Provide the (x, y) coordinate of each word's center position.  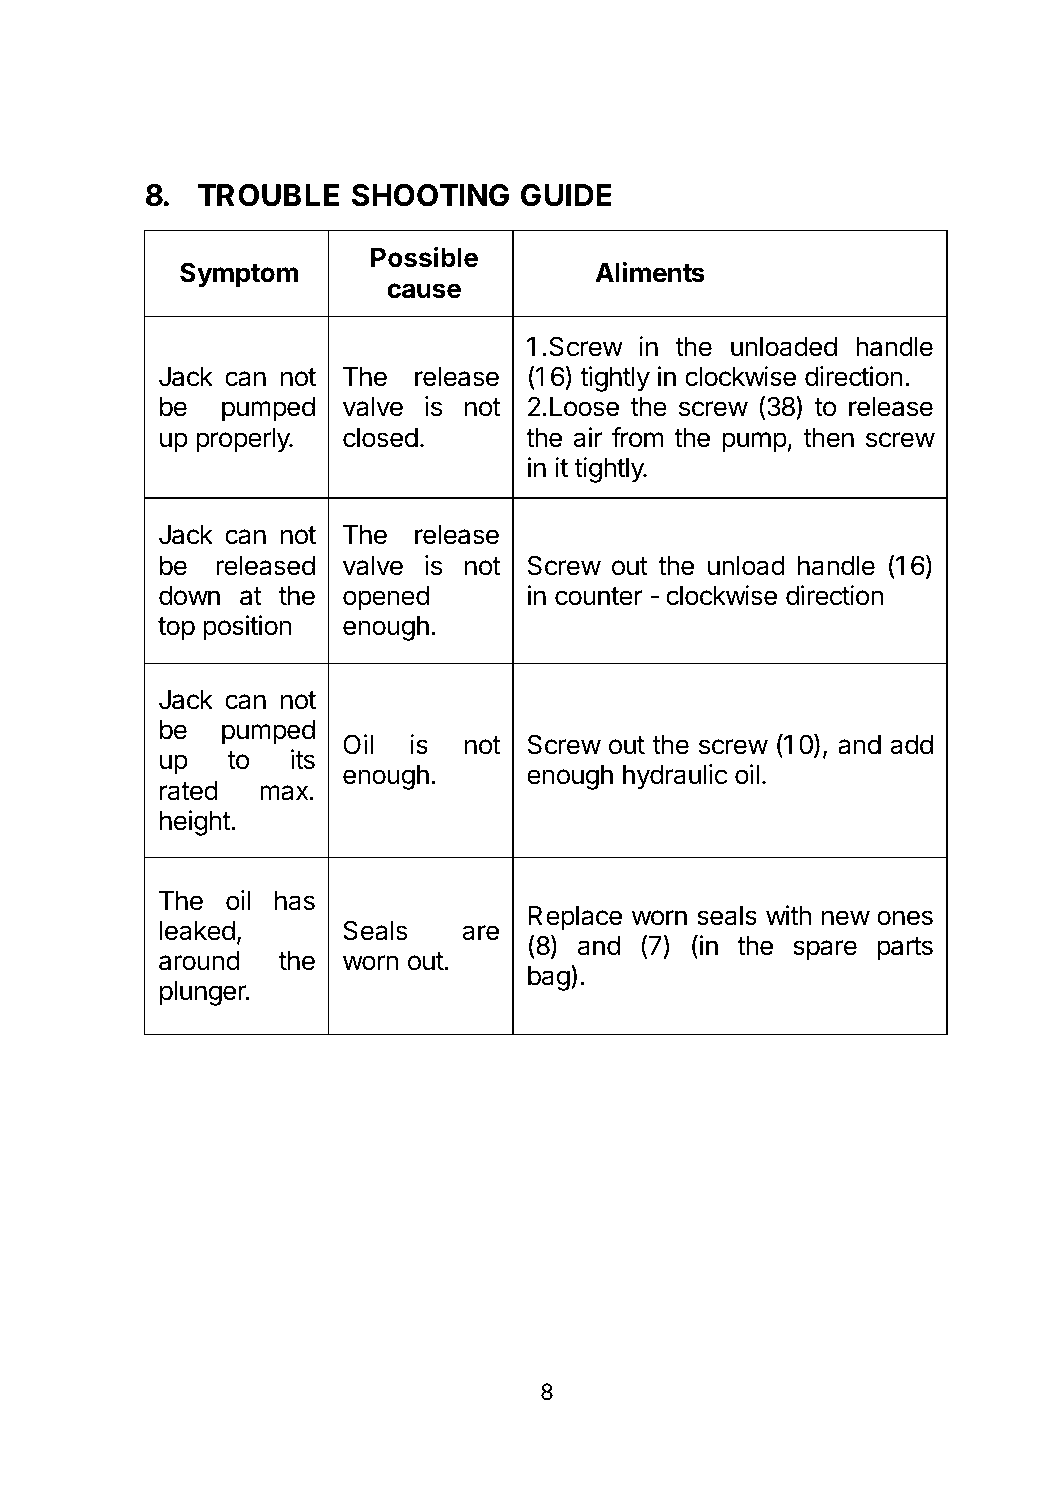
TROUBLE (268, 195)
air (588, 437)
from (638, 437)
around (199, 961)
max (284, 793)
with (788, 915)
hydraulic (675, 777)
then (828, 438)
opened (386, 598)
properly (244, 440)
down (189, 596)
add (911, 745)
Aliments (650, 272)
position (247, 628)
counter (599, 596)
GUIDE (566, 195)
